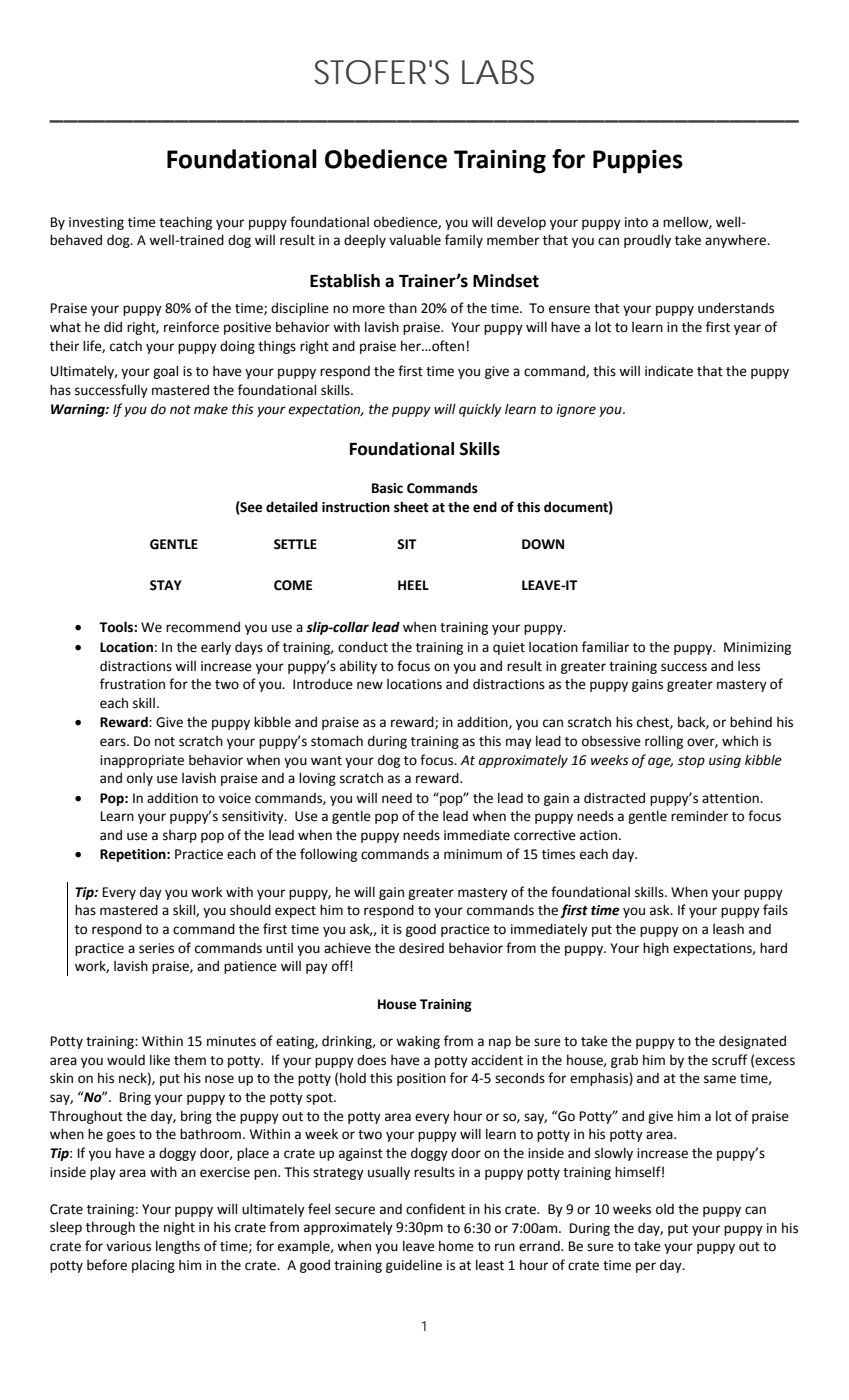 The height and width of the image is (1400, 849). Describe the element at coordinates (646, 1267) in the image. I see `per` at that location.
